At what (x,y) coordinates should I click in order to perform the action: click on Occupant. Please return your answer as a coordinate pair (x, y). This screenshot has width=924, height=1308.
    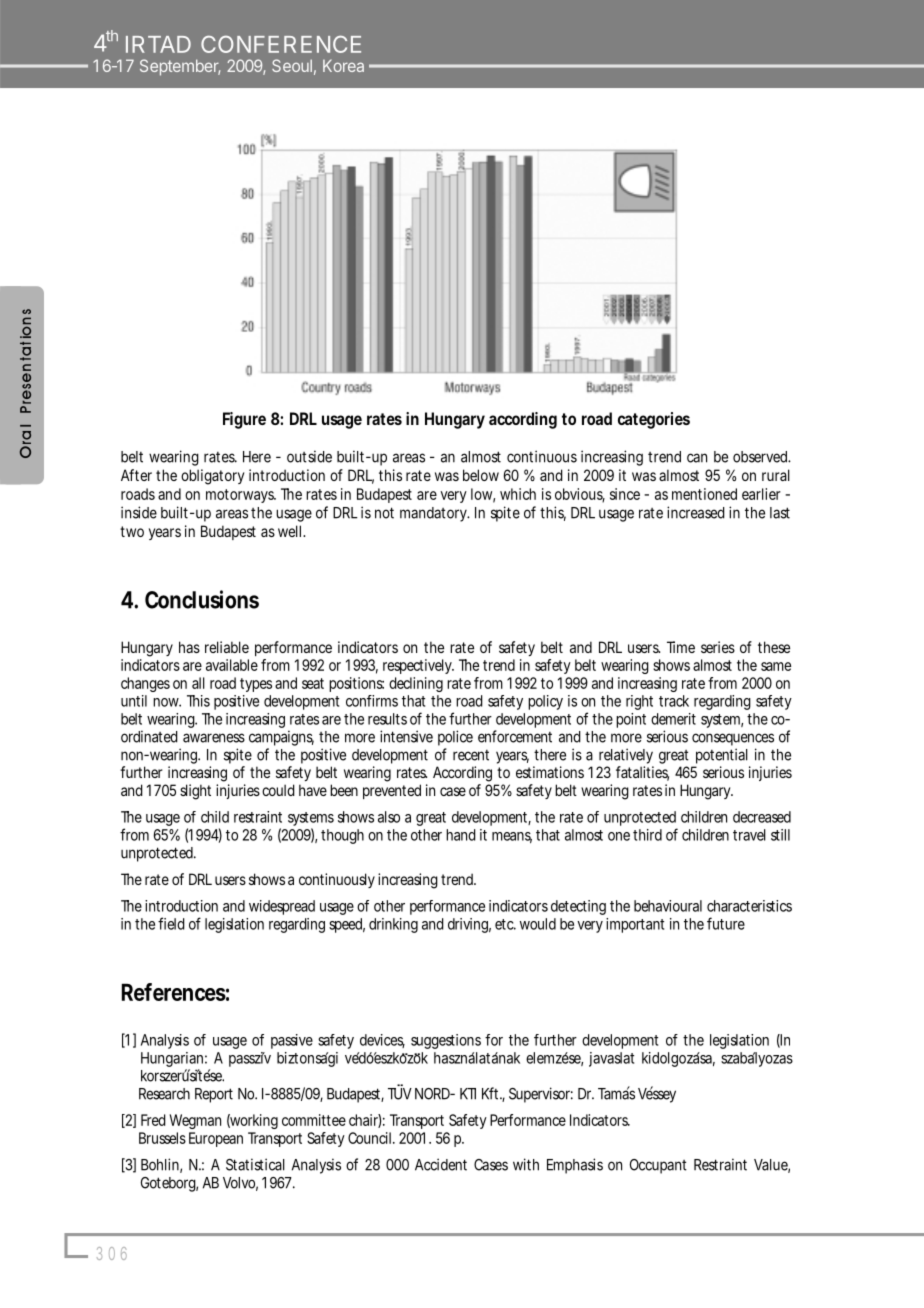
    Looking at the image, I should click on (658, 1166).
